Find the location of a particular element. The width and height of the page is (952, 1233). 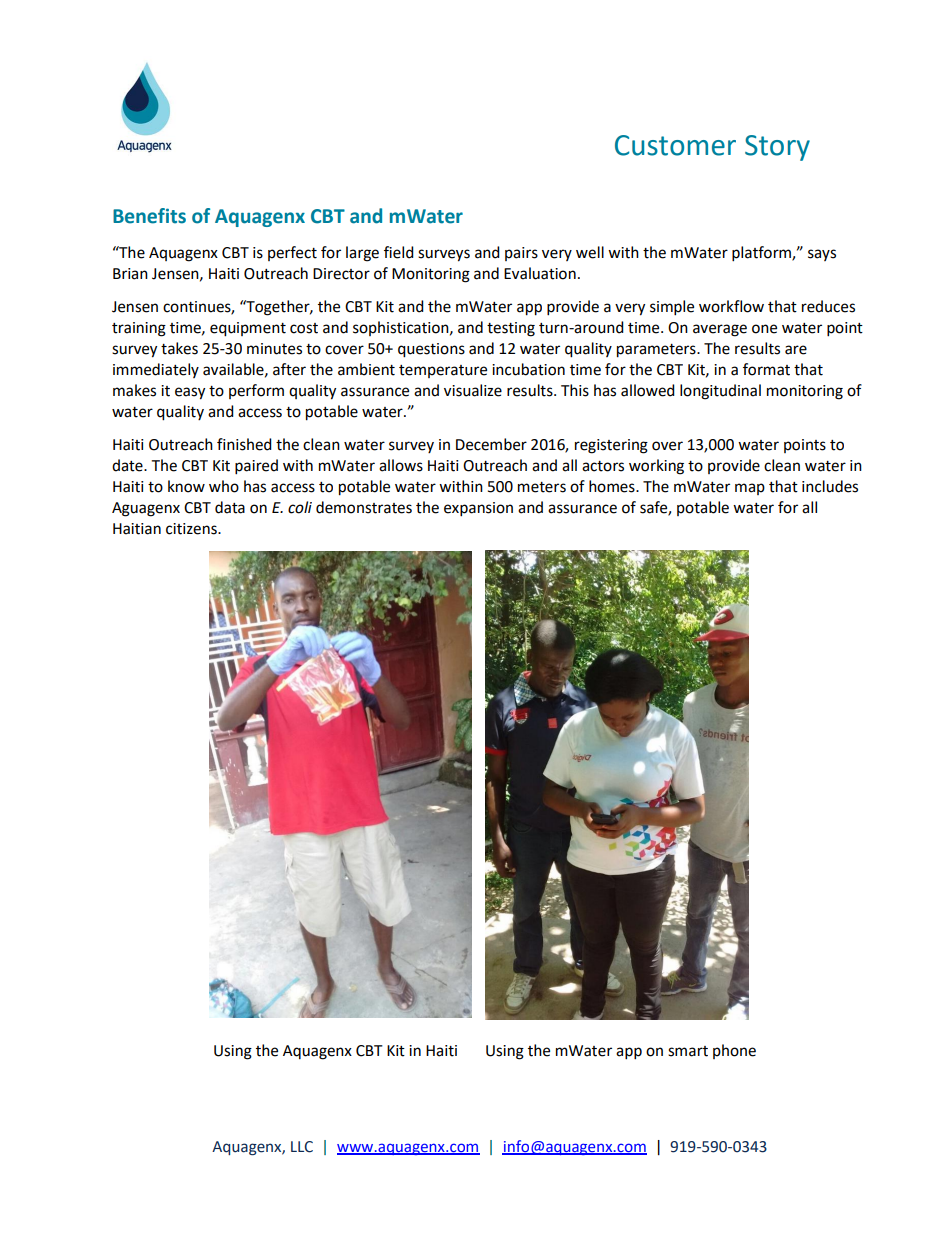

data is located at coordinates (230, 507).
